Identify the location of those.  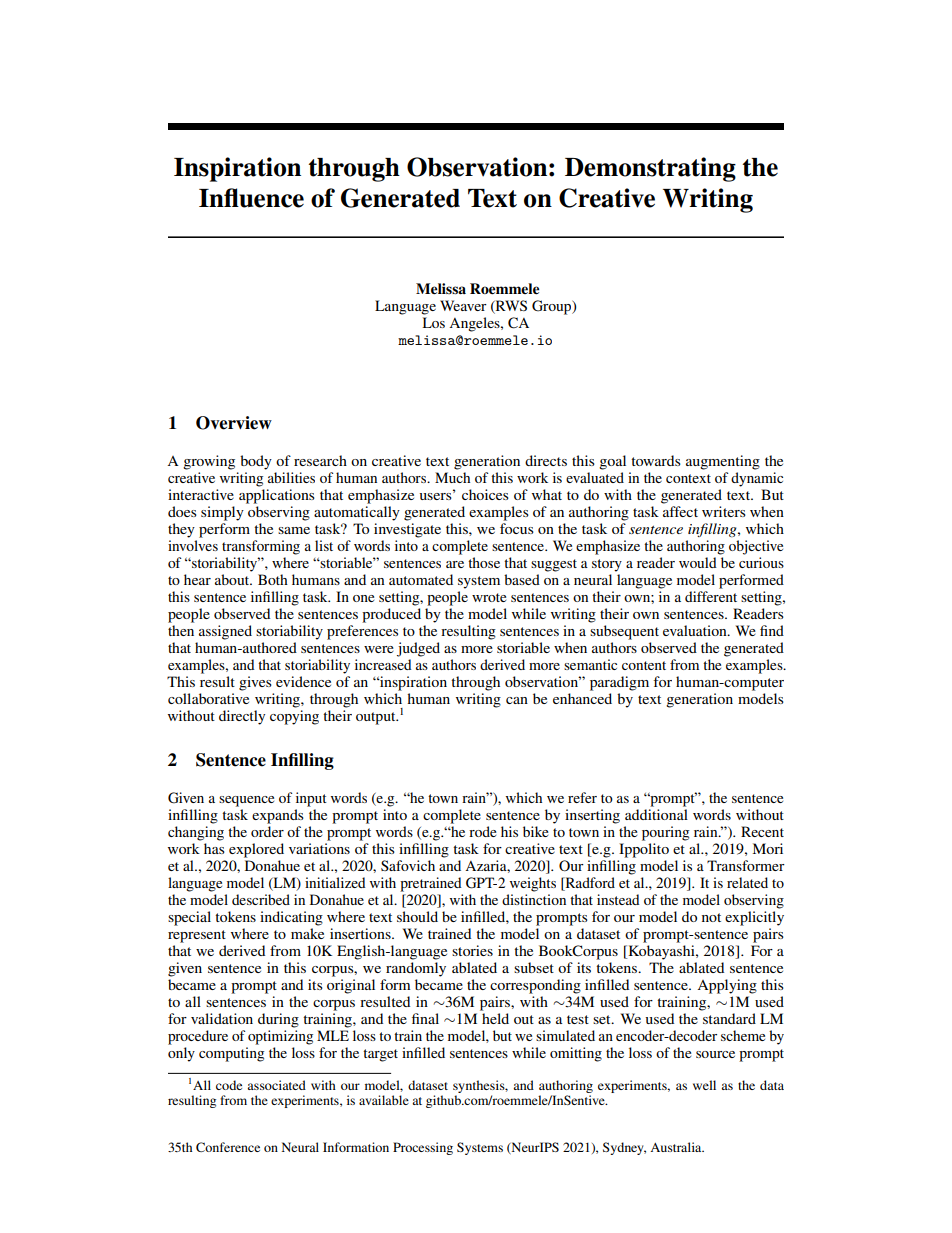
(484, 562).
